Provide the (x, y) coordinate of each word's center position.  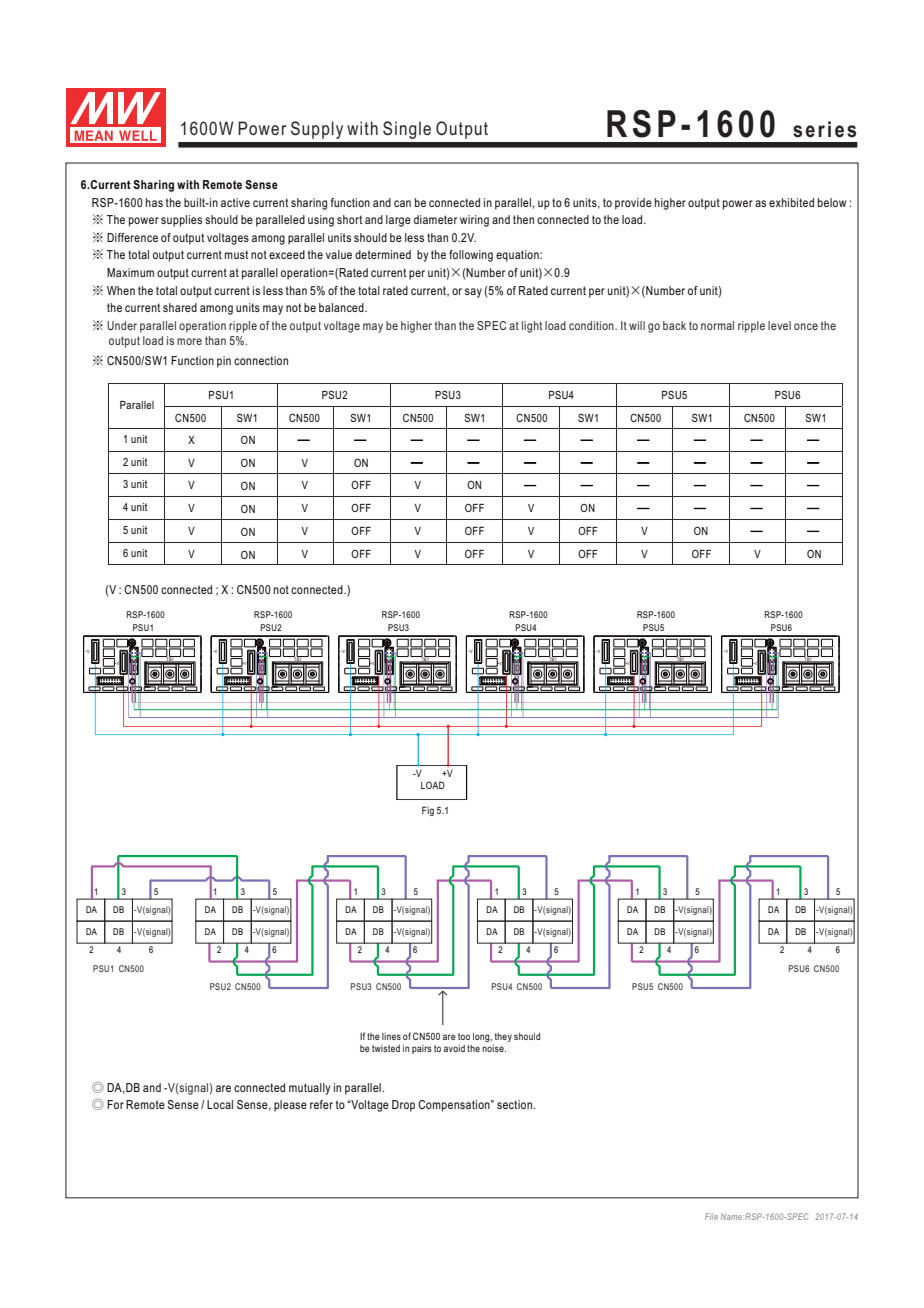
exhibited (791, 202)
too (464, 1036)
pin (224, 362)
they (503, 1037)
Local (220, 1104)
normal (717, 325)
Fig (428, 811)
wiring (474, 221)
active (235, 202)
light (532, 327)
